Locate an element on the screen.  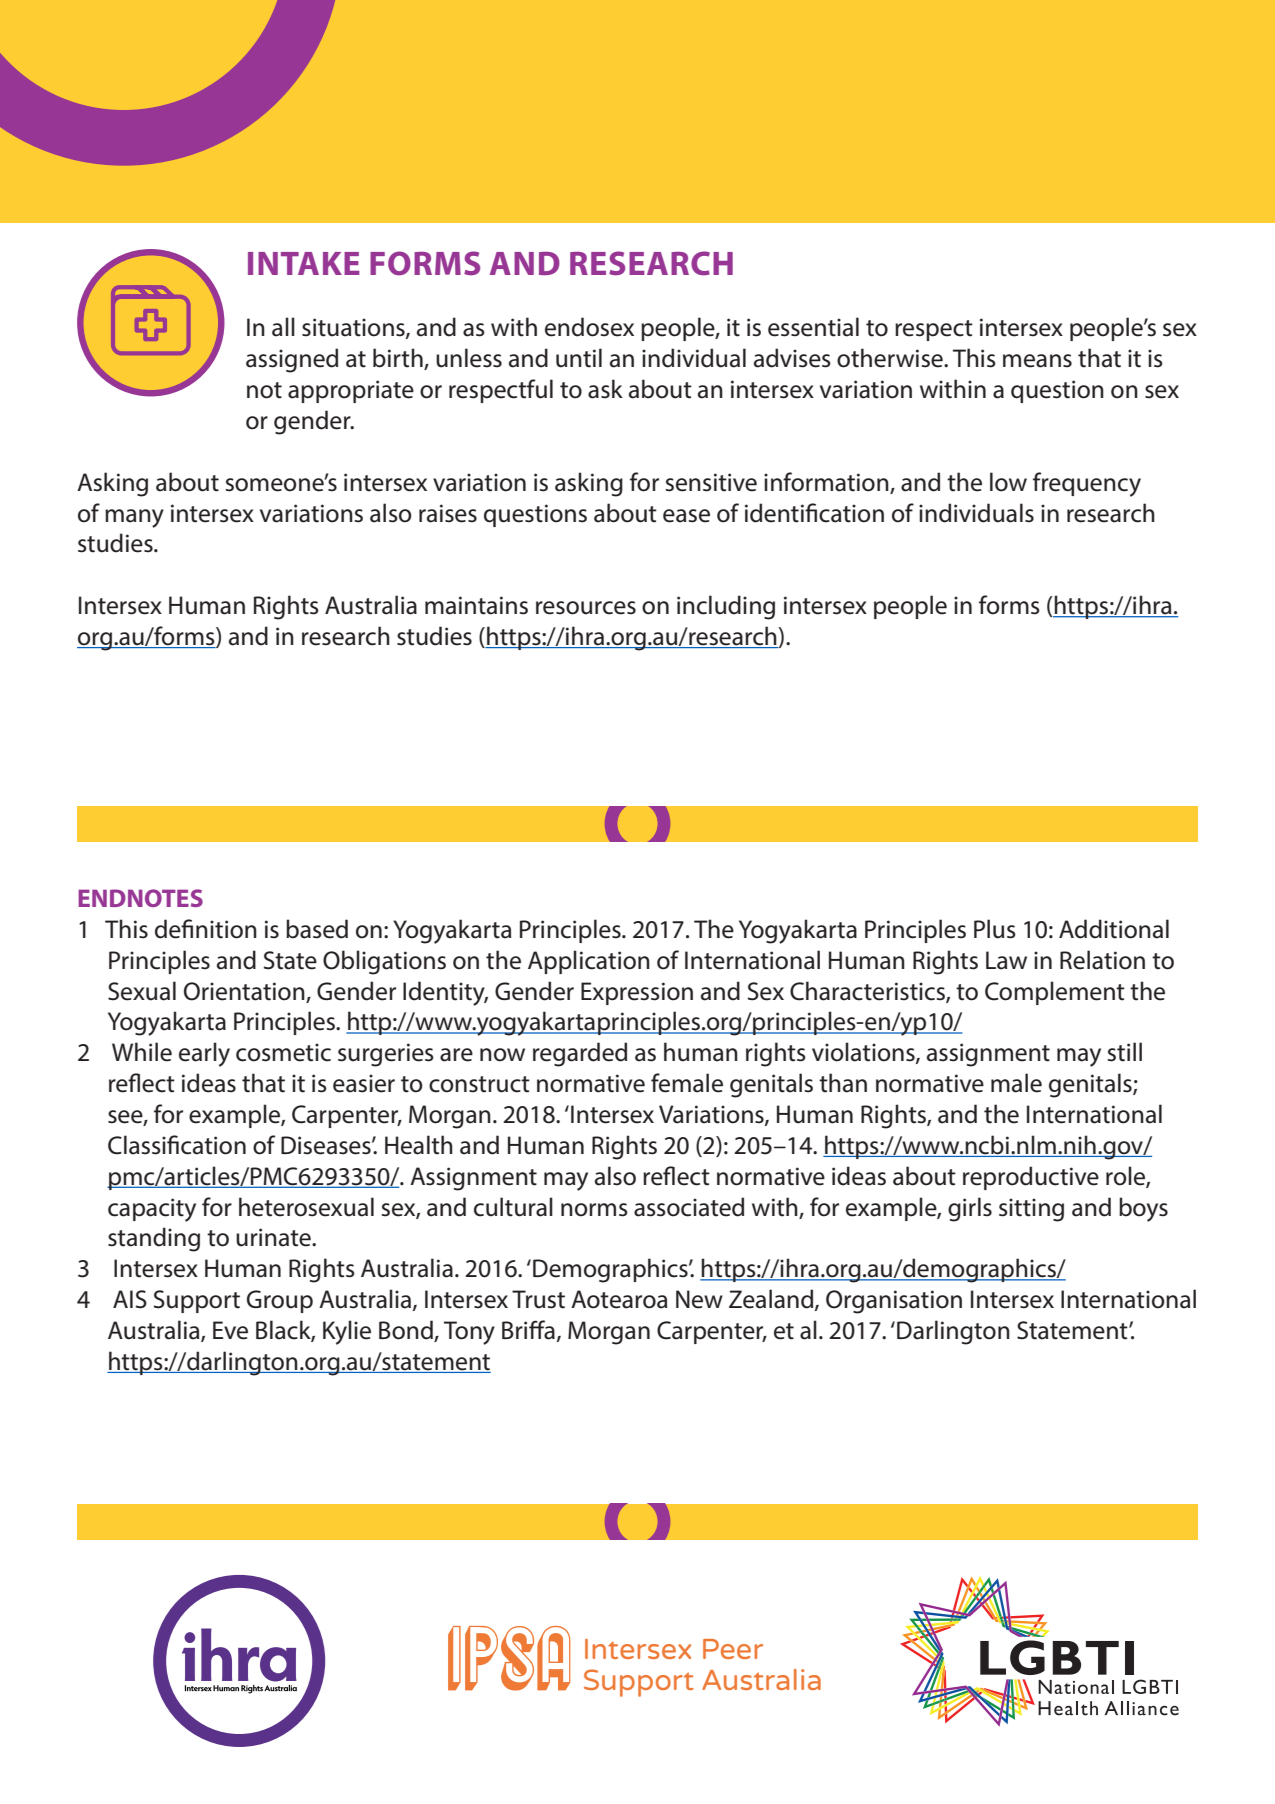
means is located at coordinates (1037, 361).
